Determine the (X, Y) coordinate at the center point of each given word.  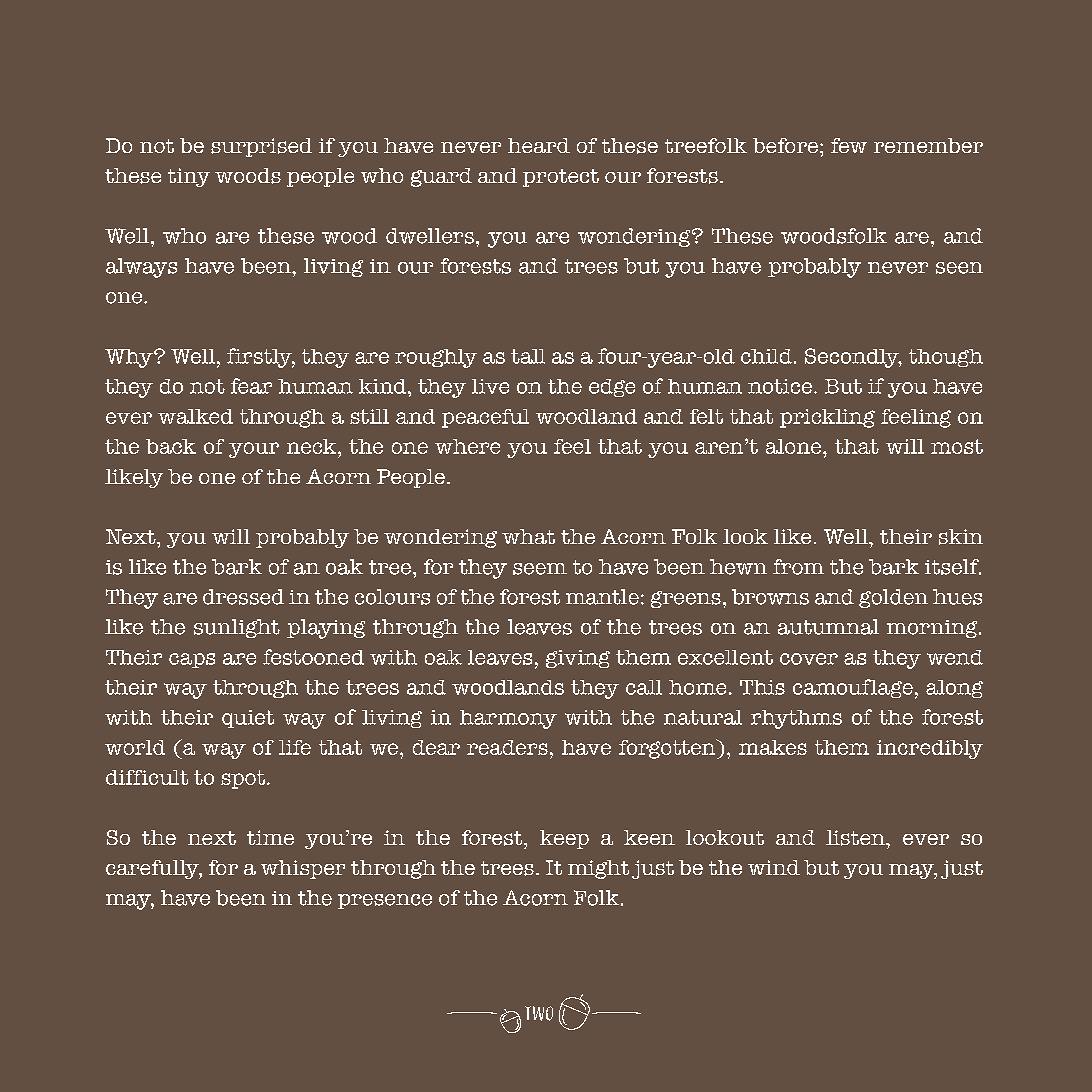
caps (192, 660)
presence (385, 901)
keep (564, 839)
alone (795, 446)
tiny (189, 177)
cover (809, 659)
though (946, 358)
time (270, 837)
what (528, 536)
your (254, 450)
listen (857, 838)
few (849, 145)
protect (561, 178)
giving (578, 659)
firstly (261, 358)
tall (528, 356)
